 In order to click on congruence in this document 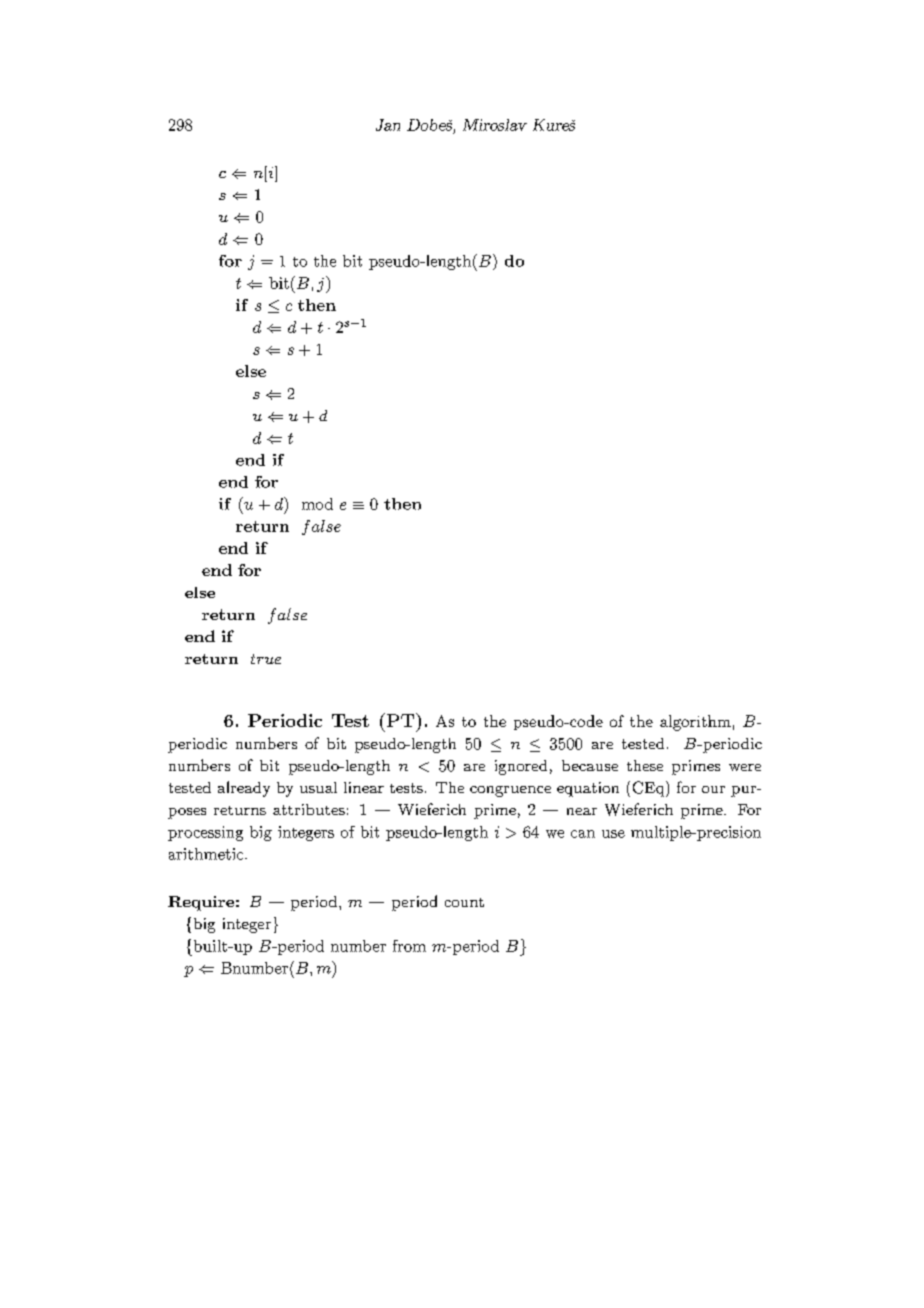, I will do `click(510, 791)`.
